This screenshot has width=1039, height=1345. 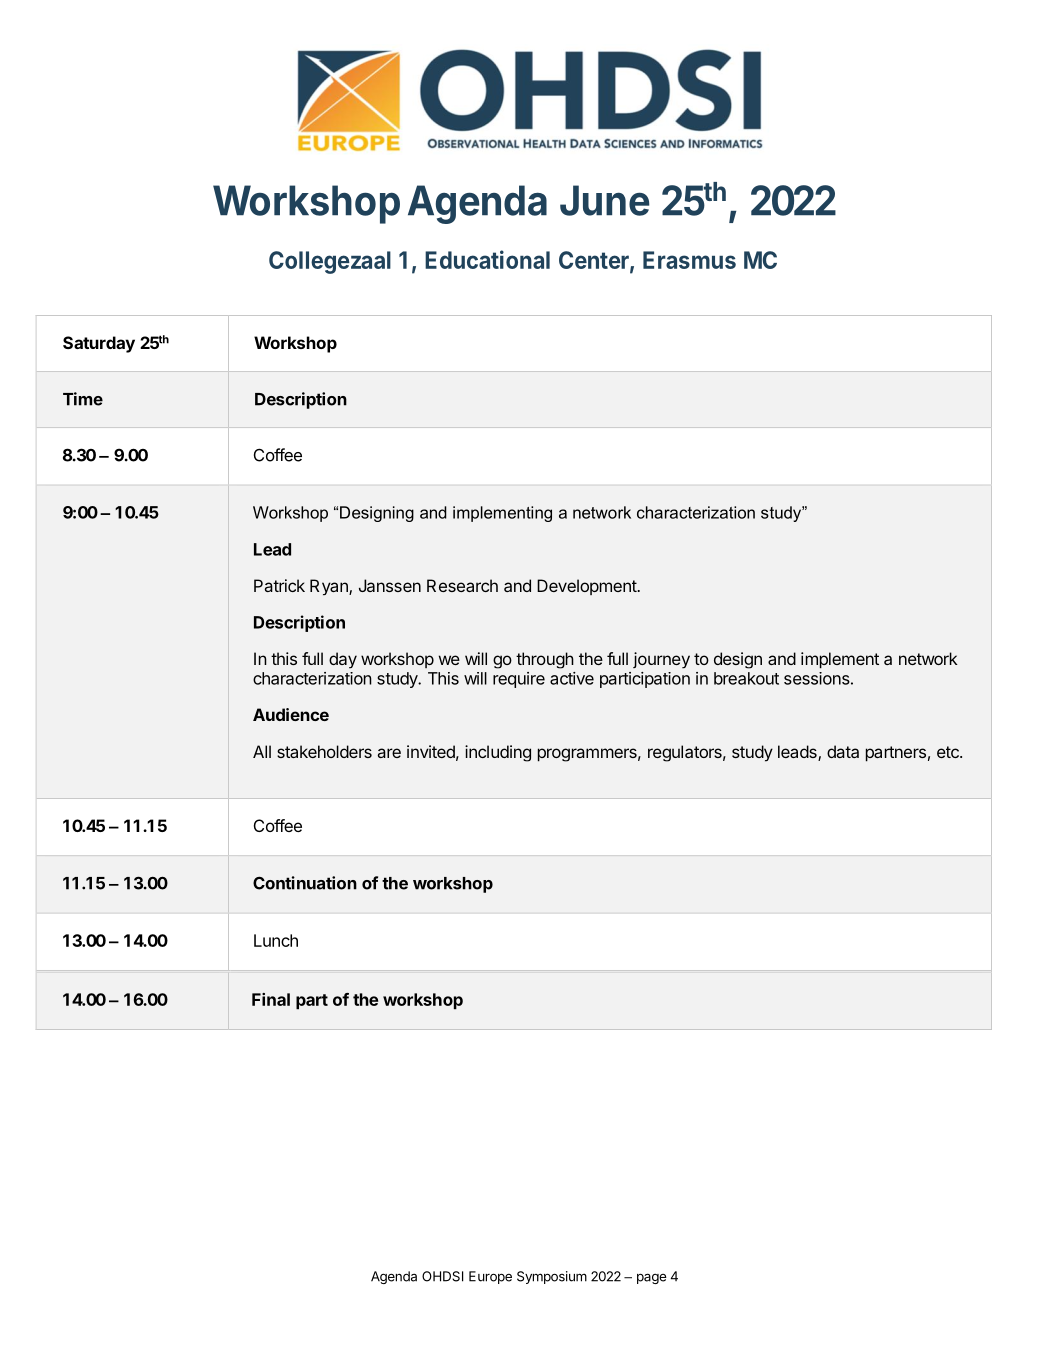 What do you see at coordinates (490, 1277) in the screenshot?
I see `Europe` at bounding box center [490, 1277].
